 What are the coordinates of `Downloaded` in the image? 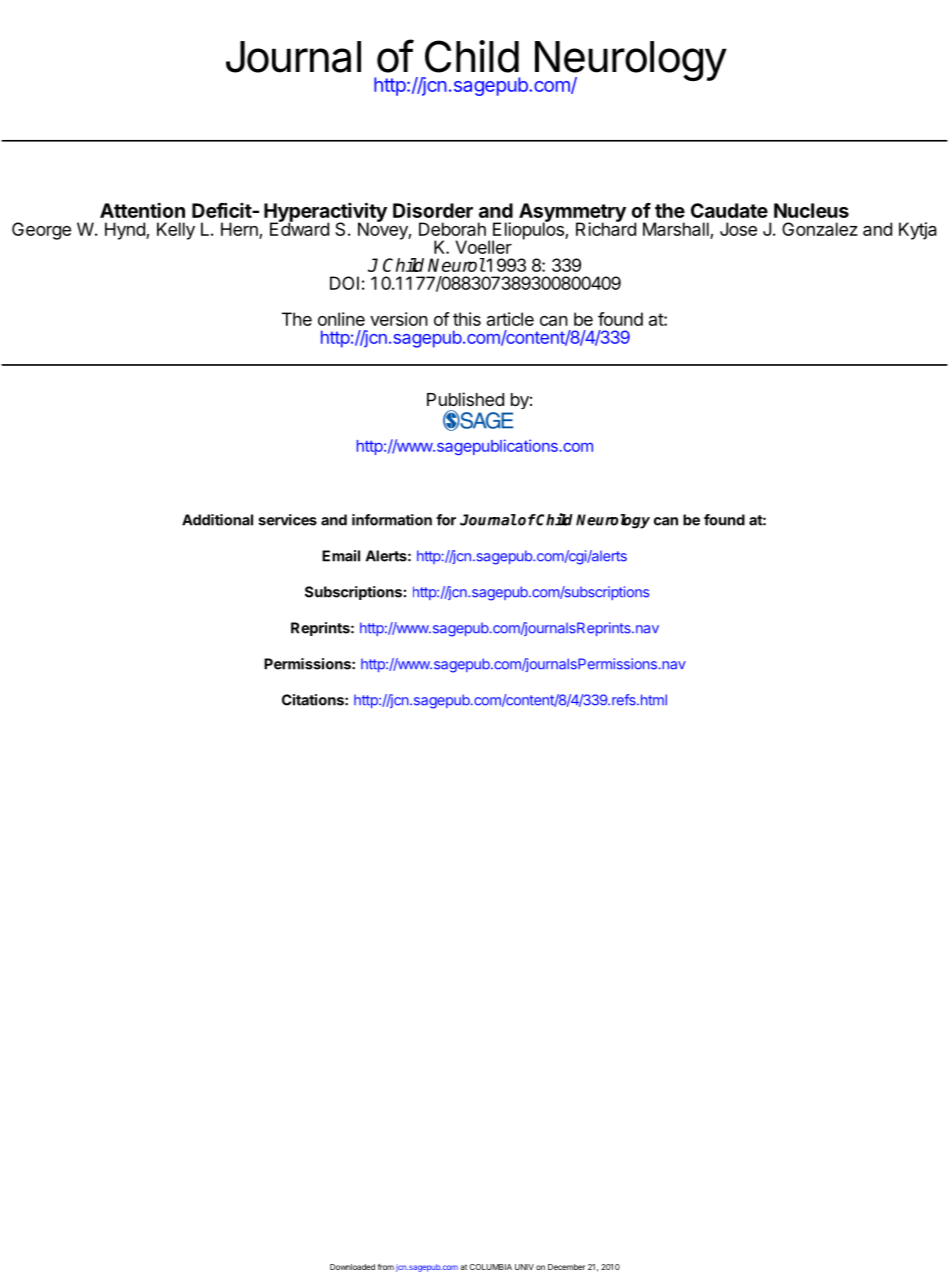 It's located at (352, 1267).
